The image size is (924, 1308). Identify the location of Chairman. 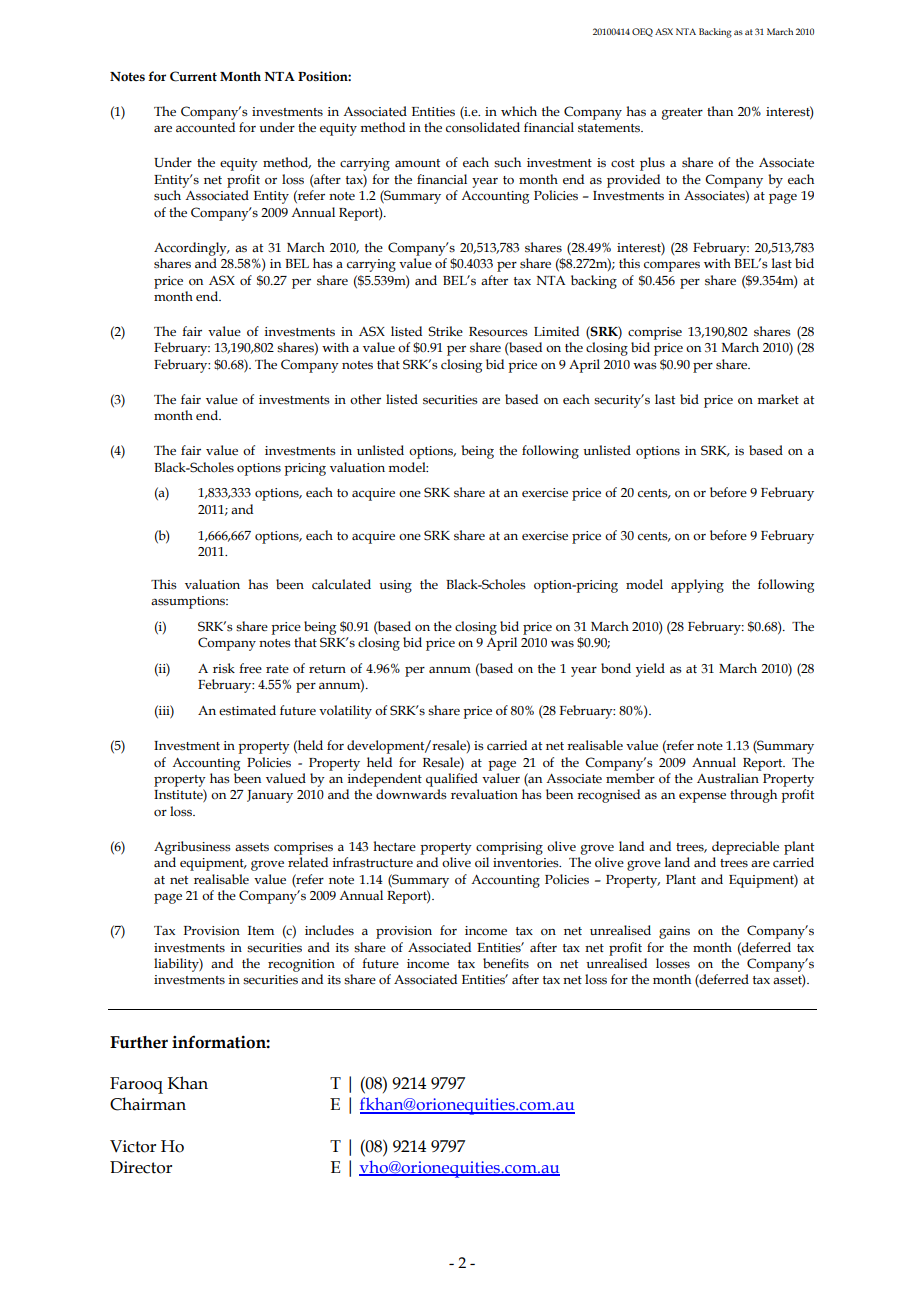
(148, 1104).
